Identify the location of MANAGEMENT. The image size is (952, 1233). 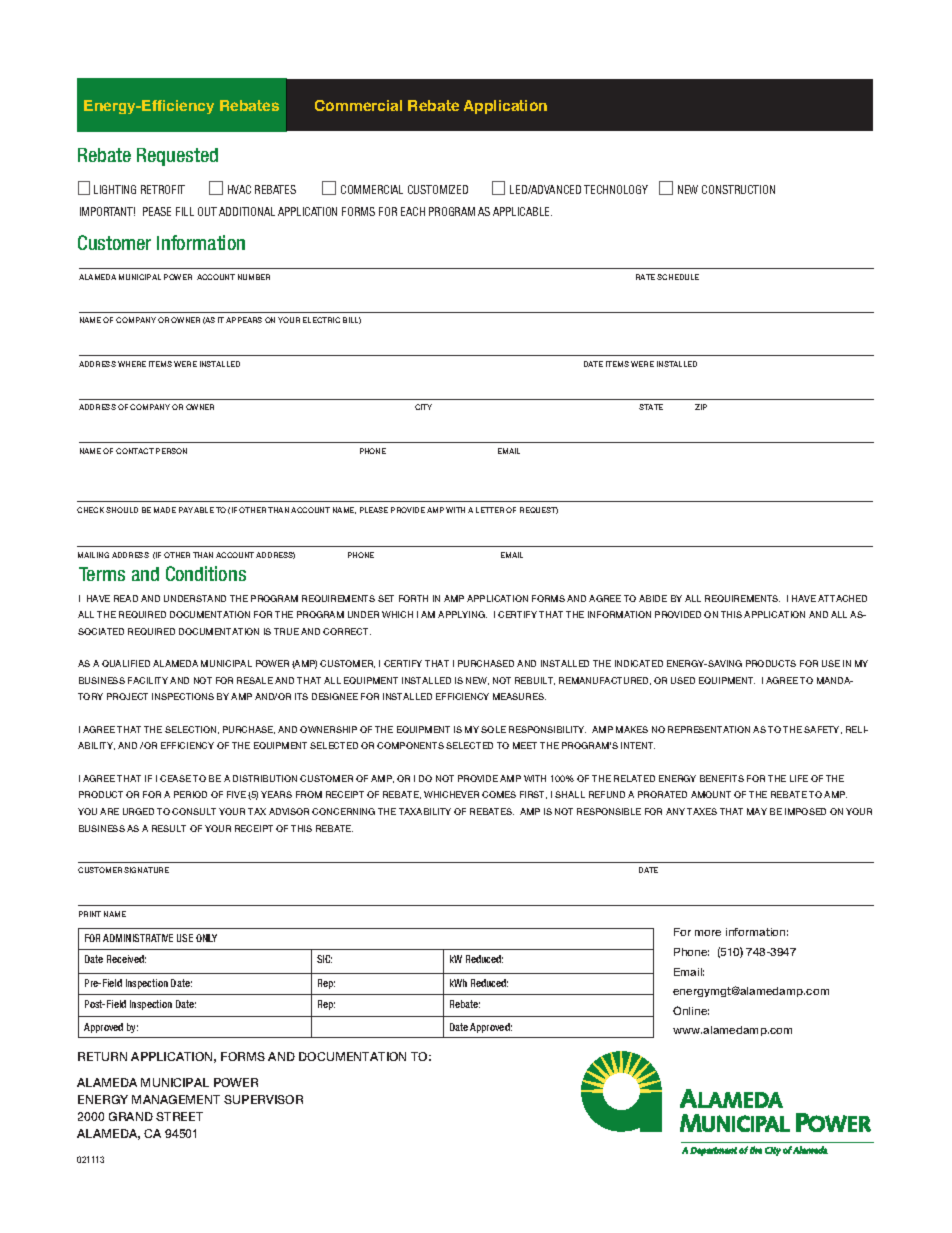
(176, 1099).
